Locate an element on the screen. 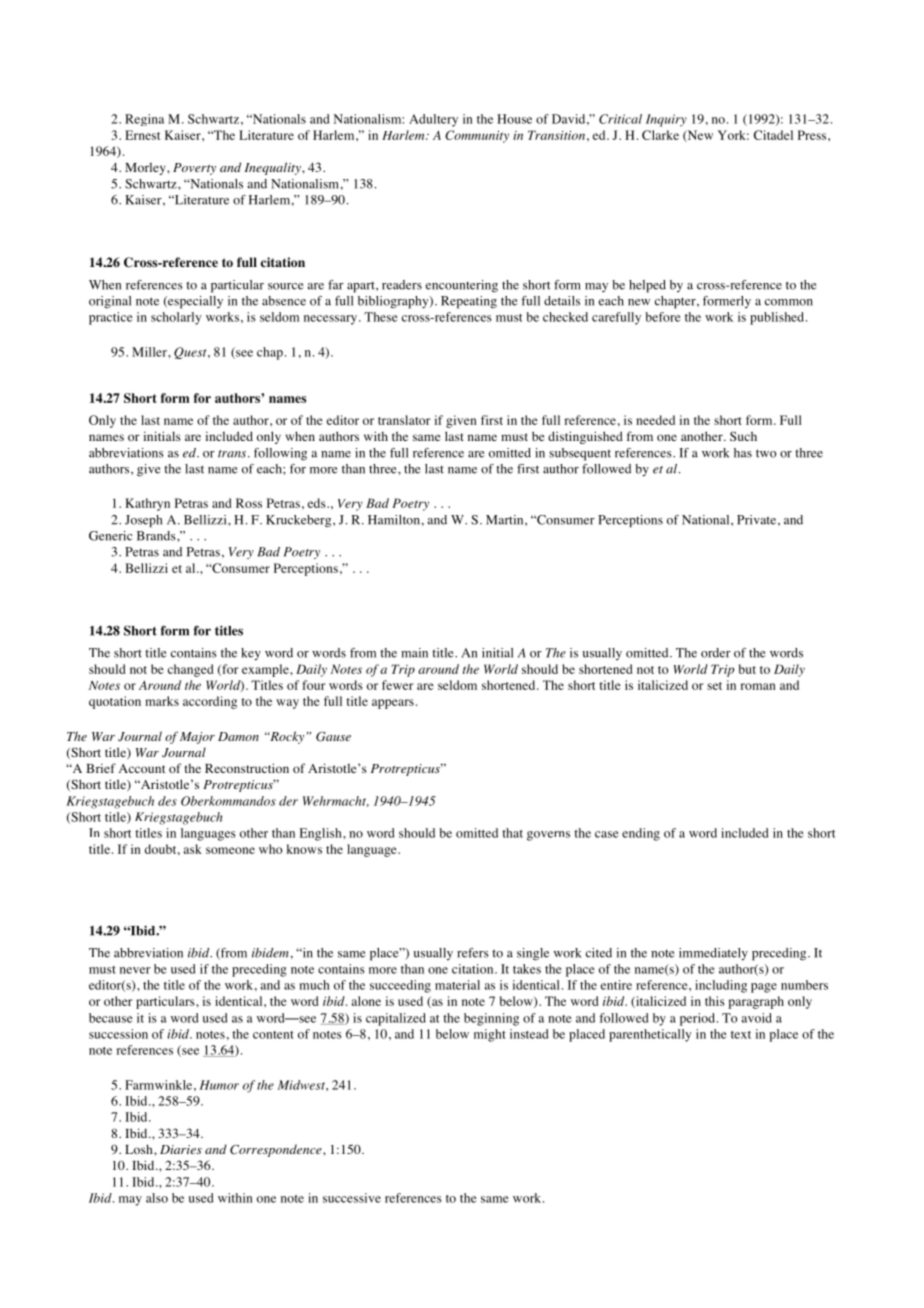  Poverty is located at coordinates (194, 169).
